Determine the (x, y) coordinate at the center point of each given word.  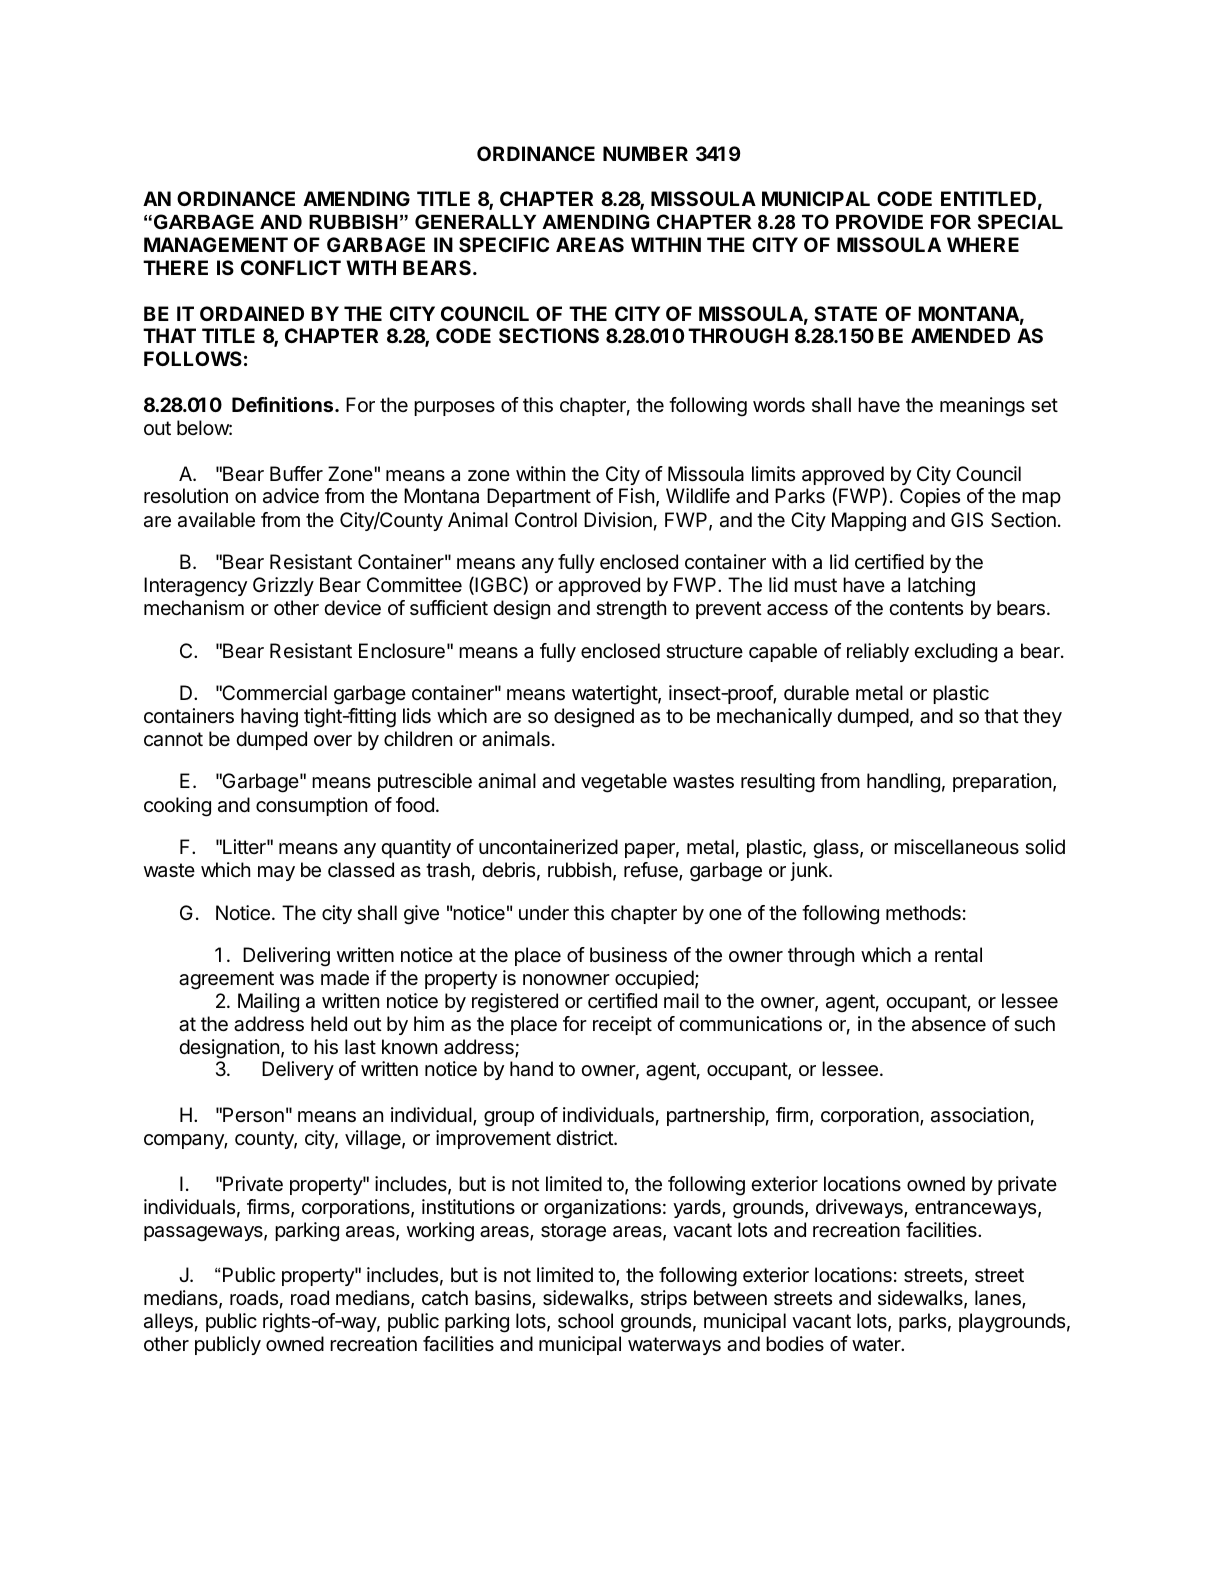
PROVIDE (879, 222)
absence (949, 1024)
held (329, 1023)
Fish (636, 495)
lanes (999, 1299)
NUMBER (645, 153)
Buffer (296, 474)
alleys (168, 1322)
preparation (1002, 782)
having (269, 718)
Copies (930, 497)
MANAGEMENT (216, 244)
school (585, 1320)
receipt (622, 1025)
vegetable (624, 783)
